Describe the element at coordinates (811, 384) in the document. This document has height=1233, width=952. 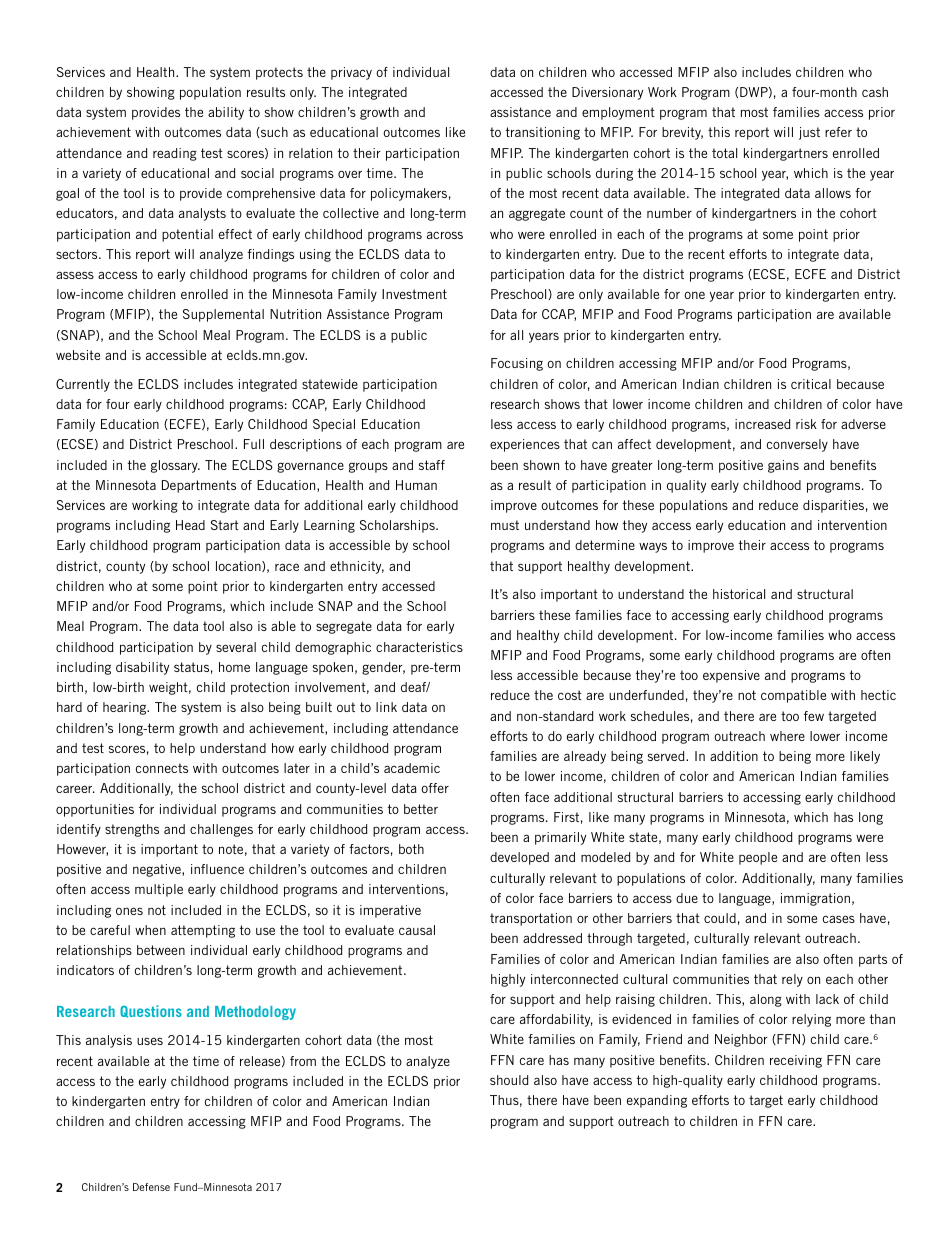
I see `critical` at that location.
